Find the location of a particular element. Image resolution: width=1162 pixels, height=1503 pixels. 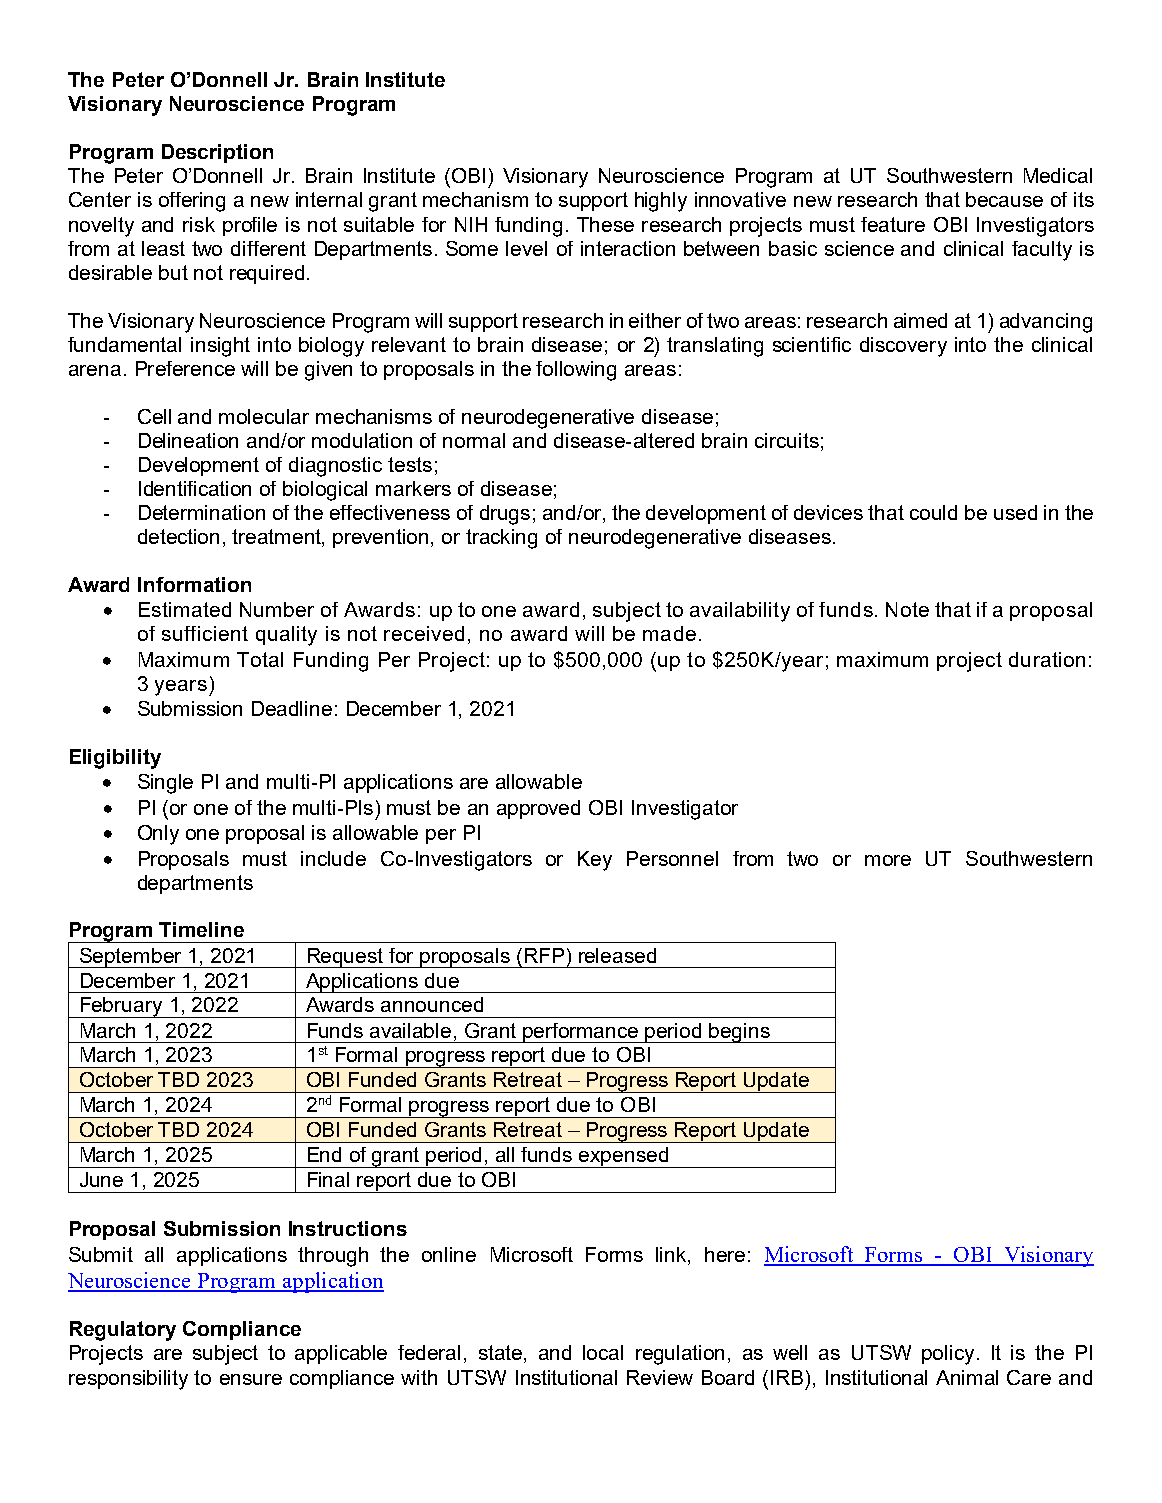

could is located at coordinates (933, 512).
